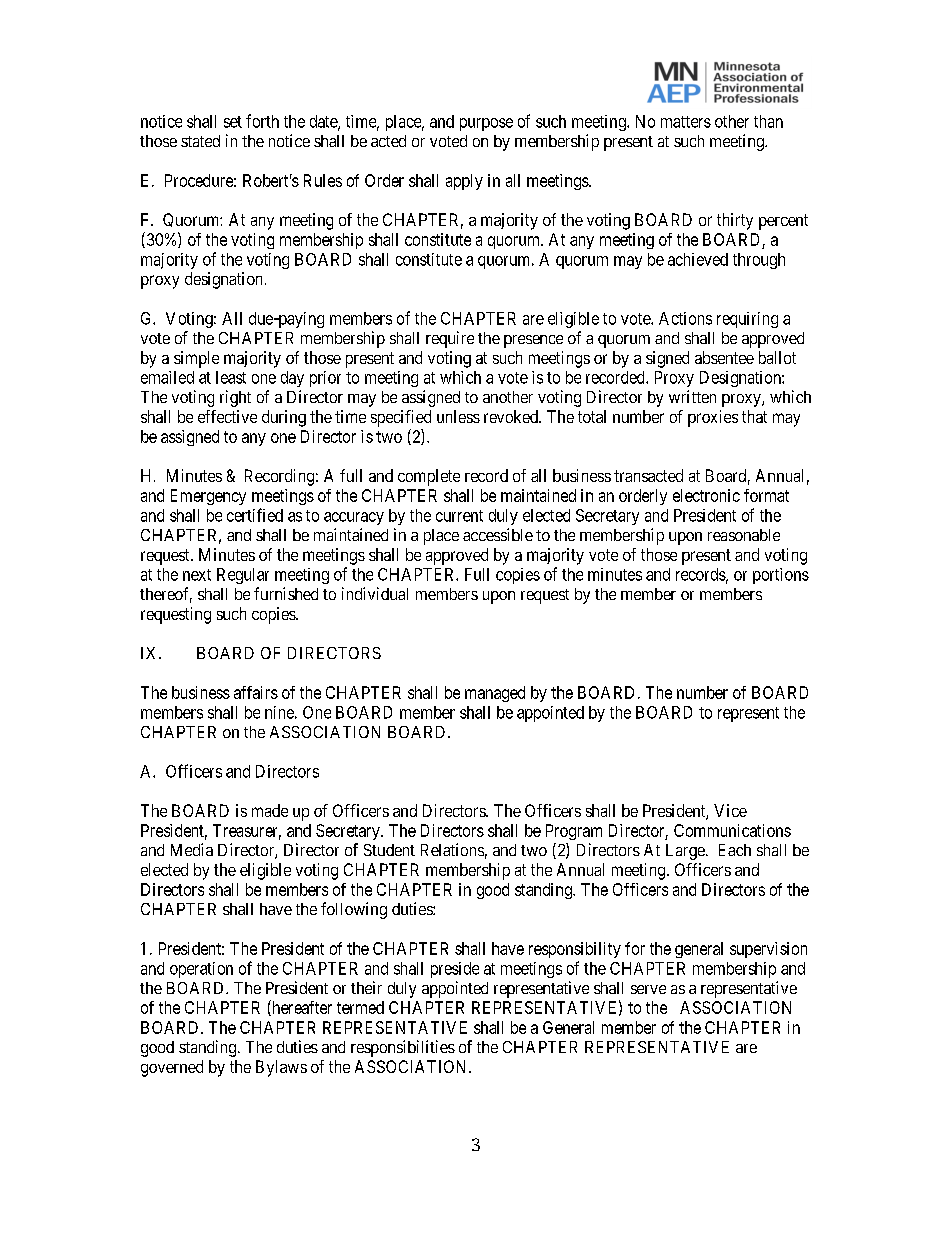 The height and width of the screenshot is (1233, 952). What do you see at coordinates (498, 534) in the screenshot?
I see `accessible` at bounding box center [498, 534].
